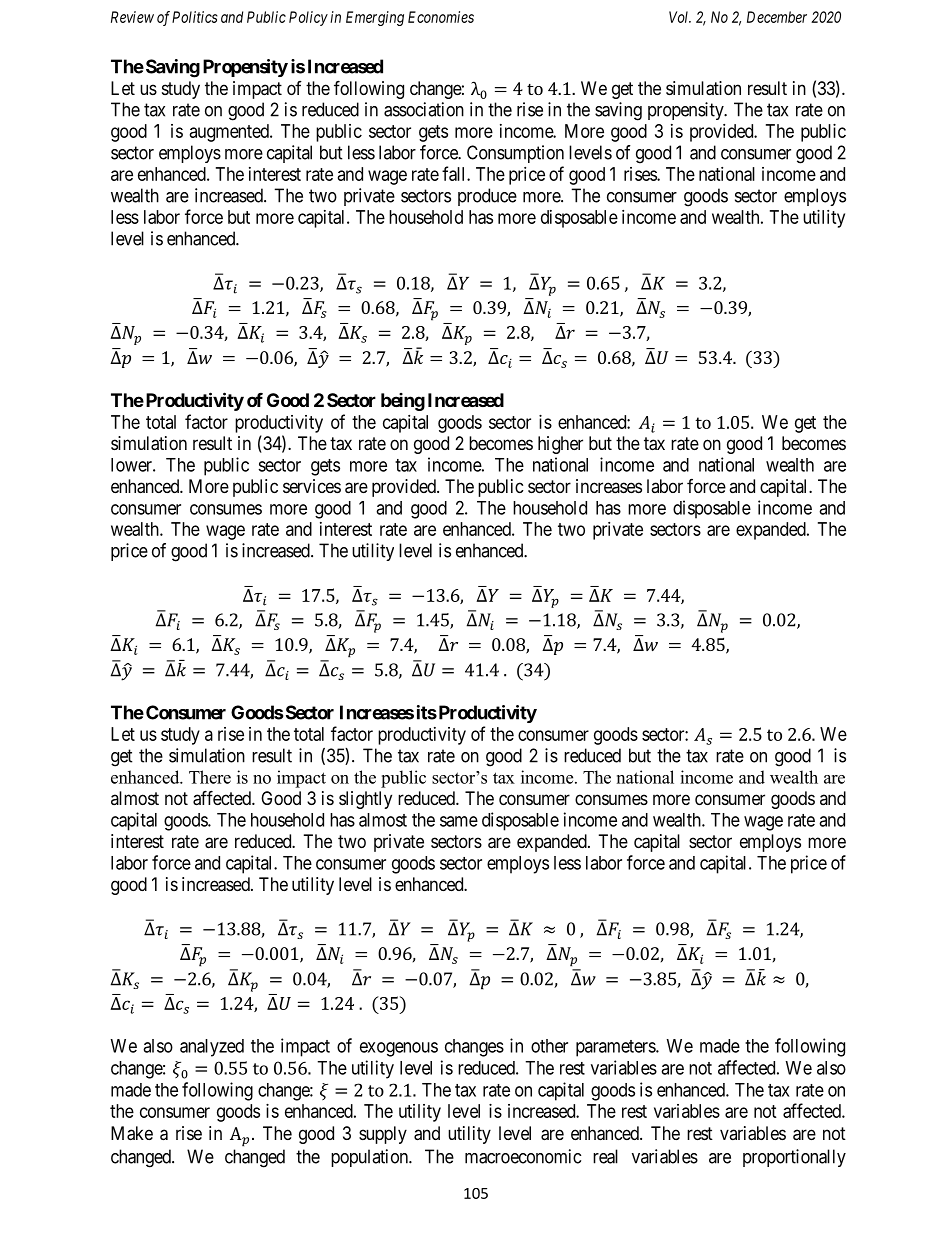  What do you see at coordinates (616, 1048) in the image?
I see `parameters` at bounding box center [616, 1048].
